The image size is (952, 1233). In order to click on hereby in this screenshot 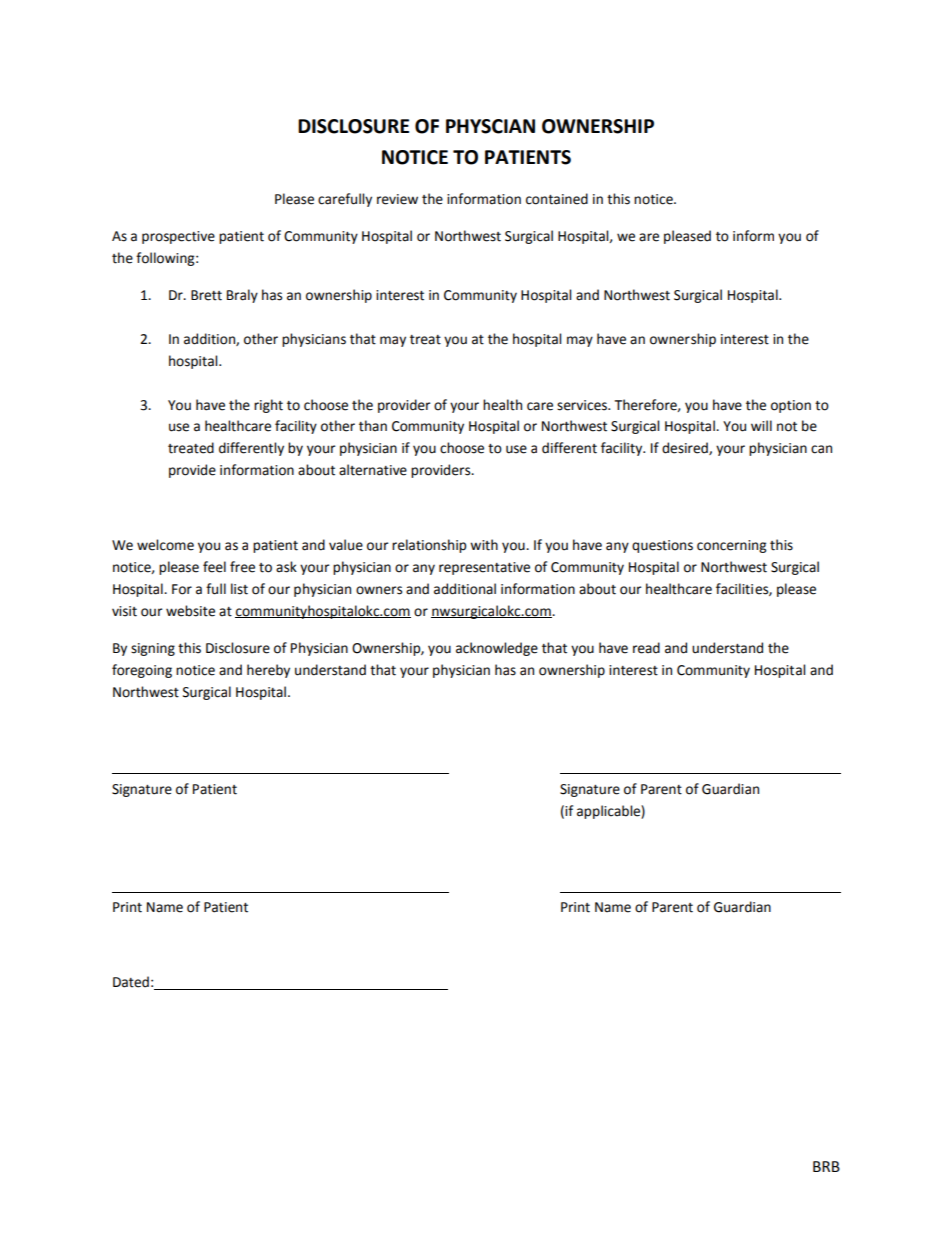, I will do `click(268, 671)`.
